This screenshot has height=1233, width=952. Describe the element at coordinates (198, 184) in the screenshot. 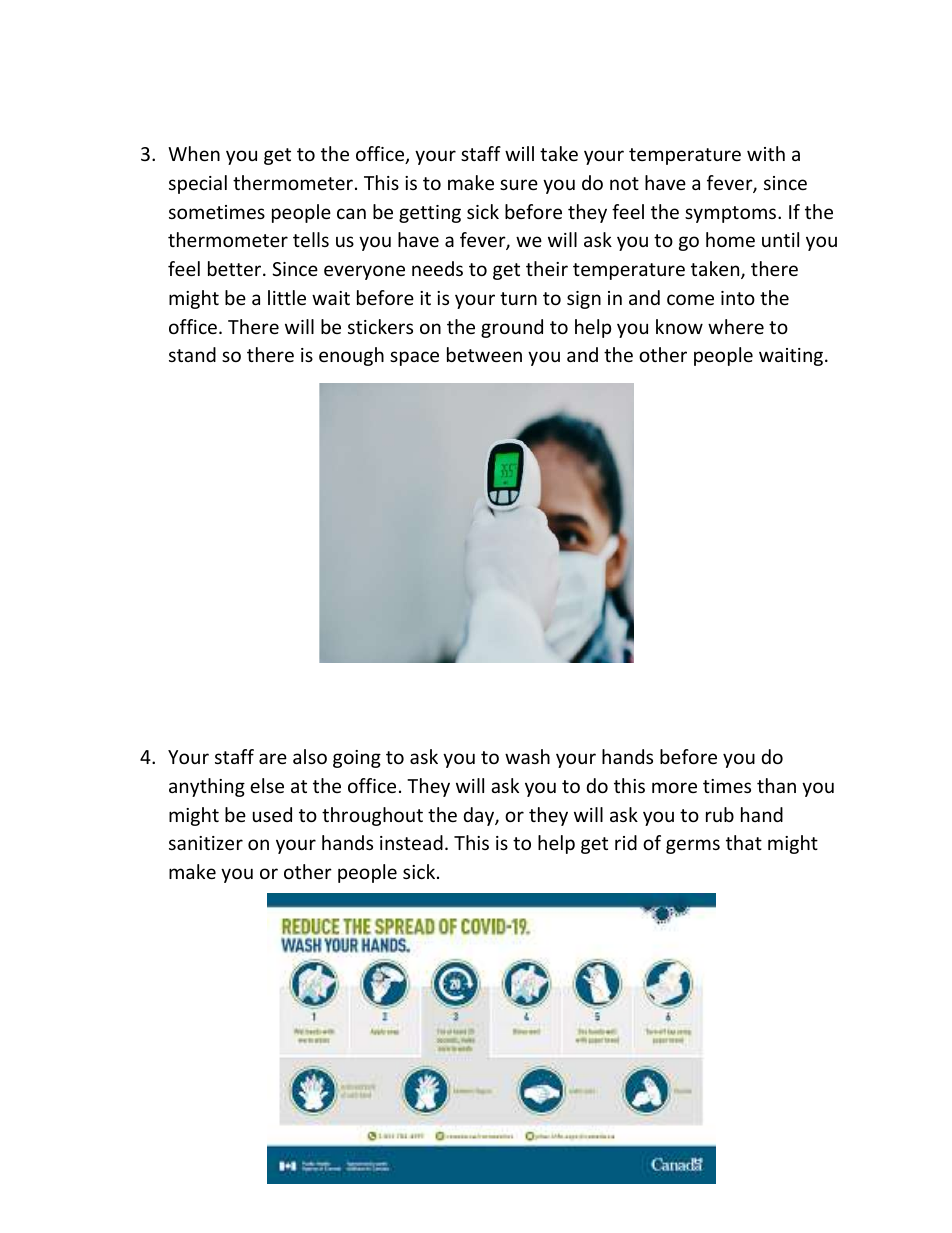

I see `special` at that location.
